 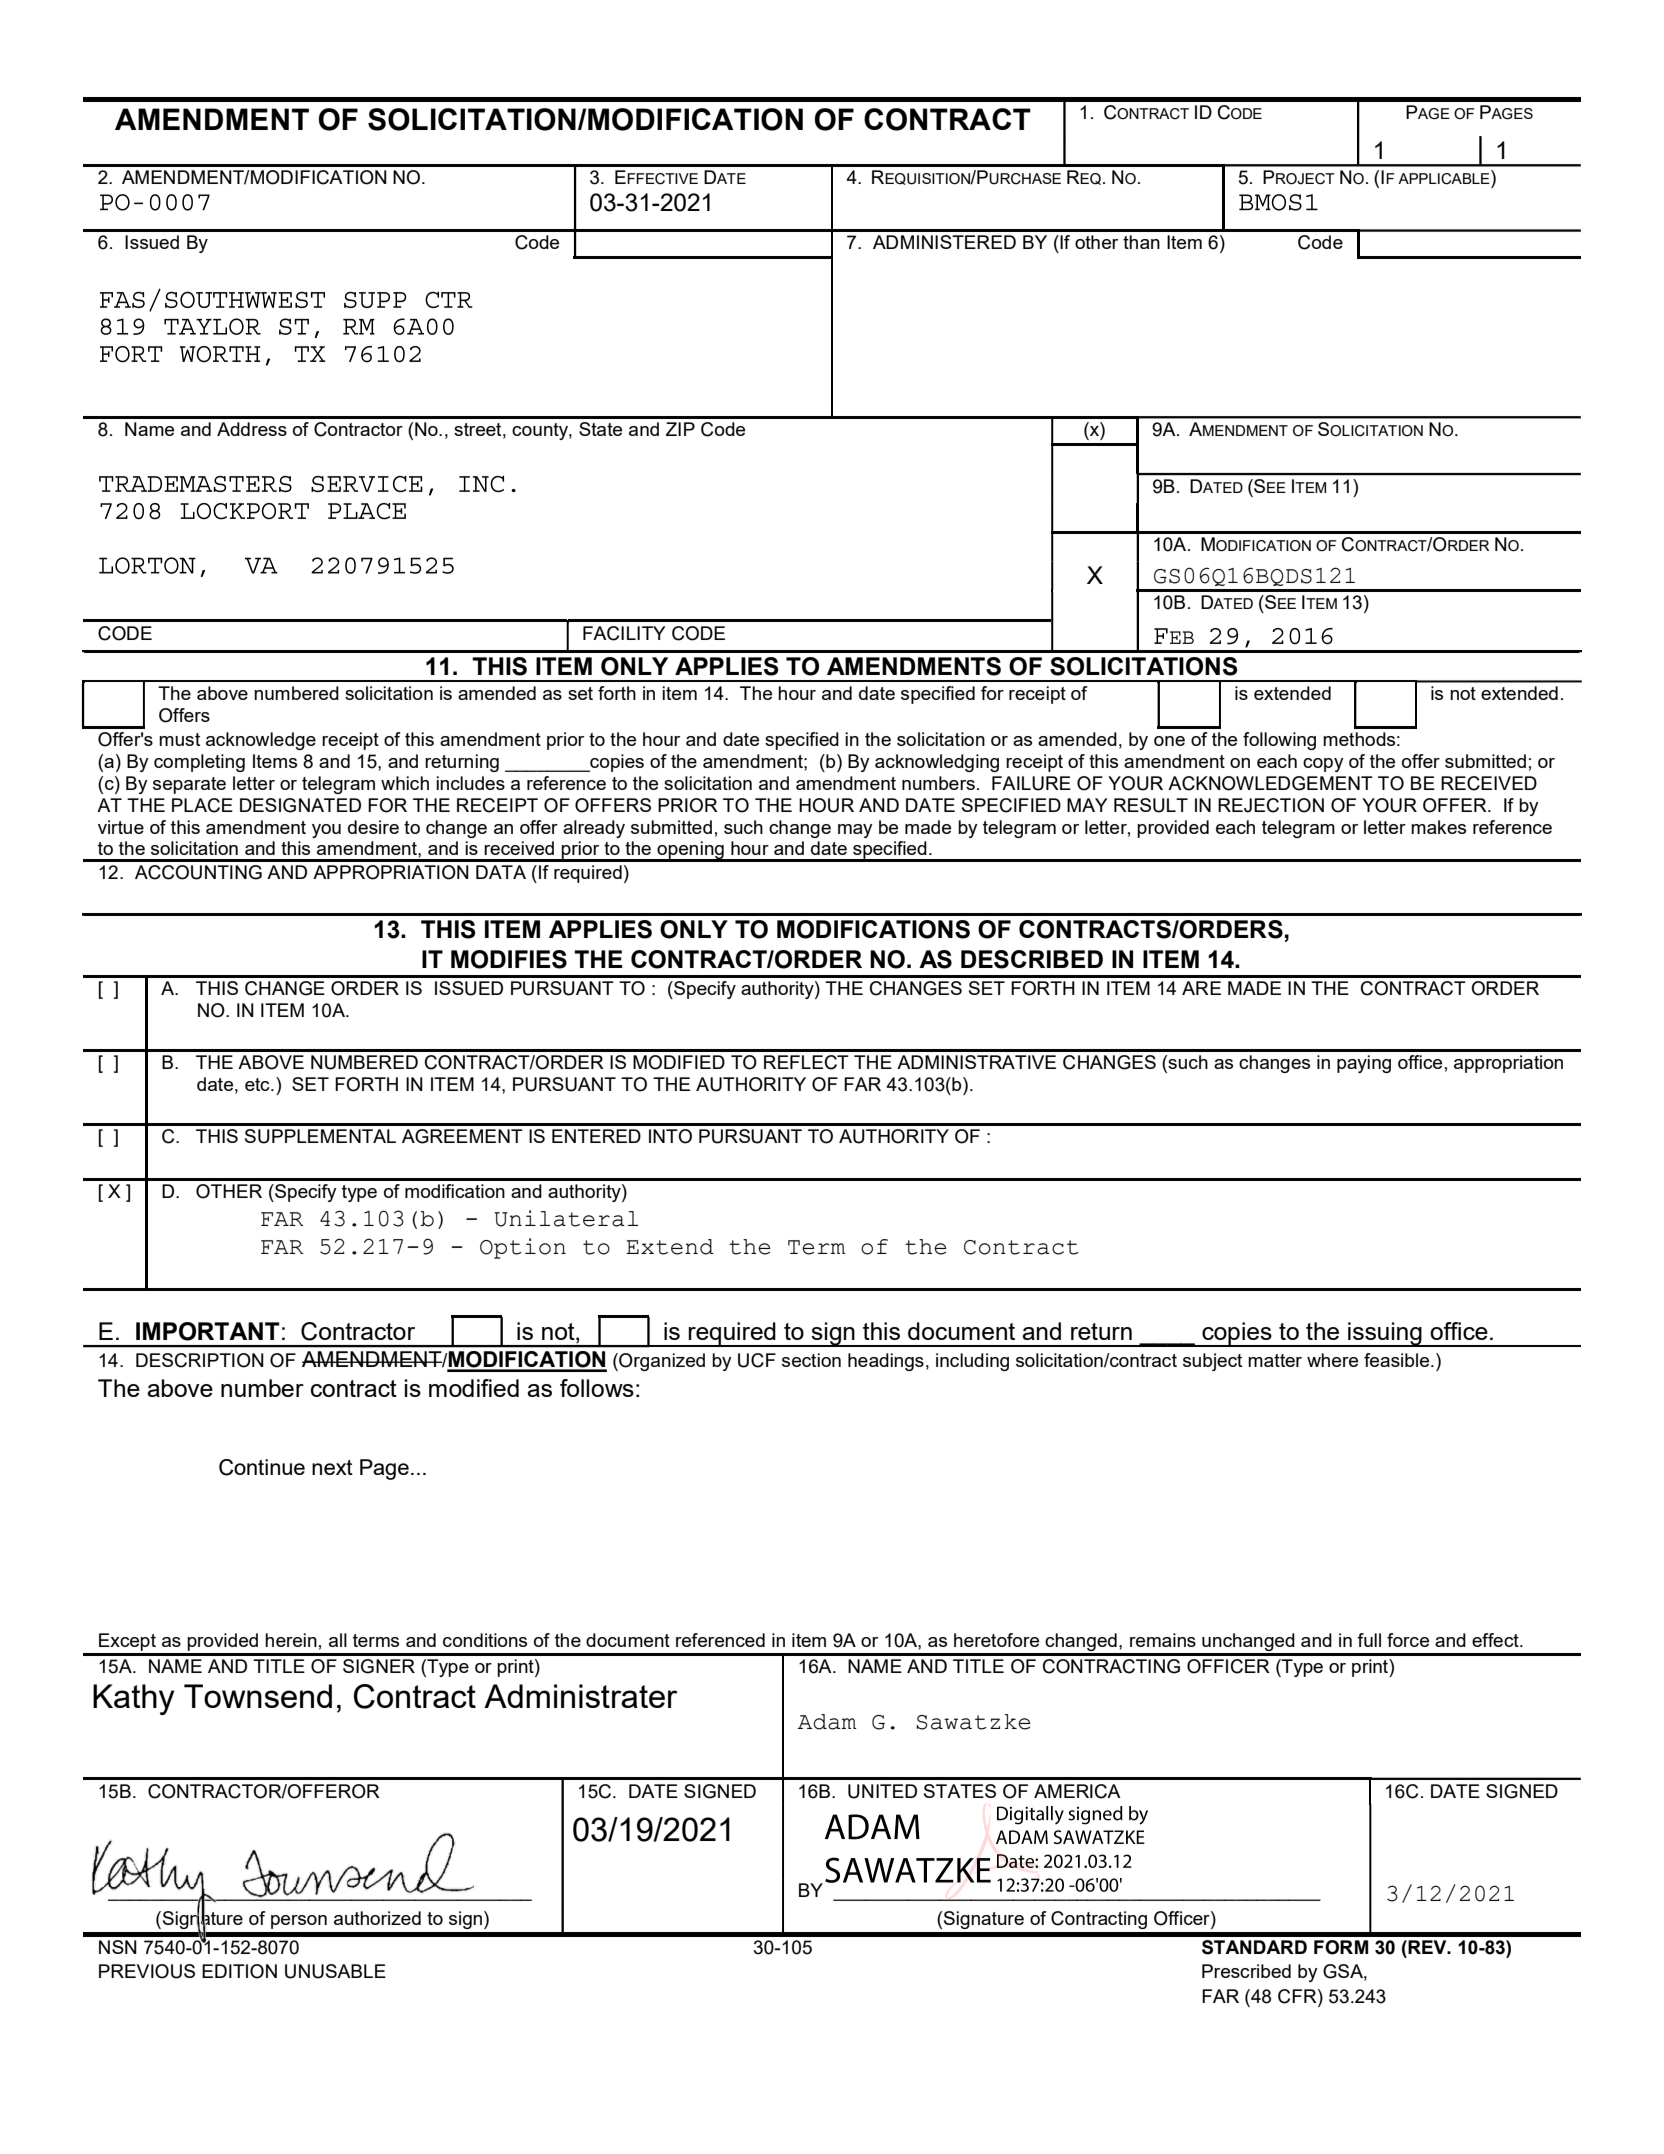 What do you see at coordinates (944, 242) in the screenshot?
I see `ADMINISTERED` at bounding box center [944, 242].
